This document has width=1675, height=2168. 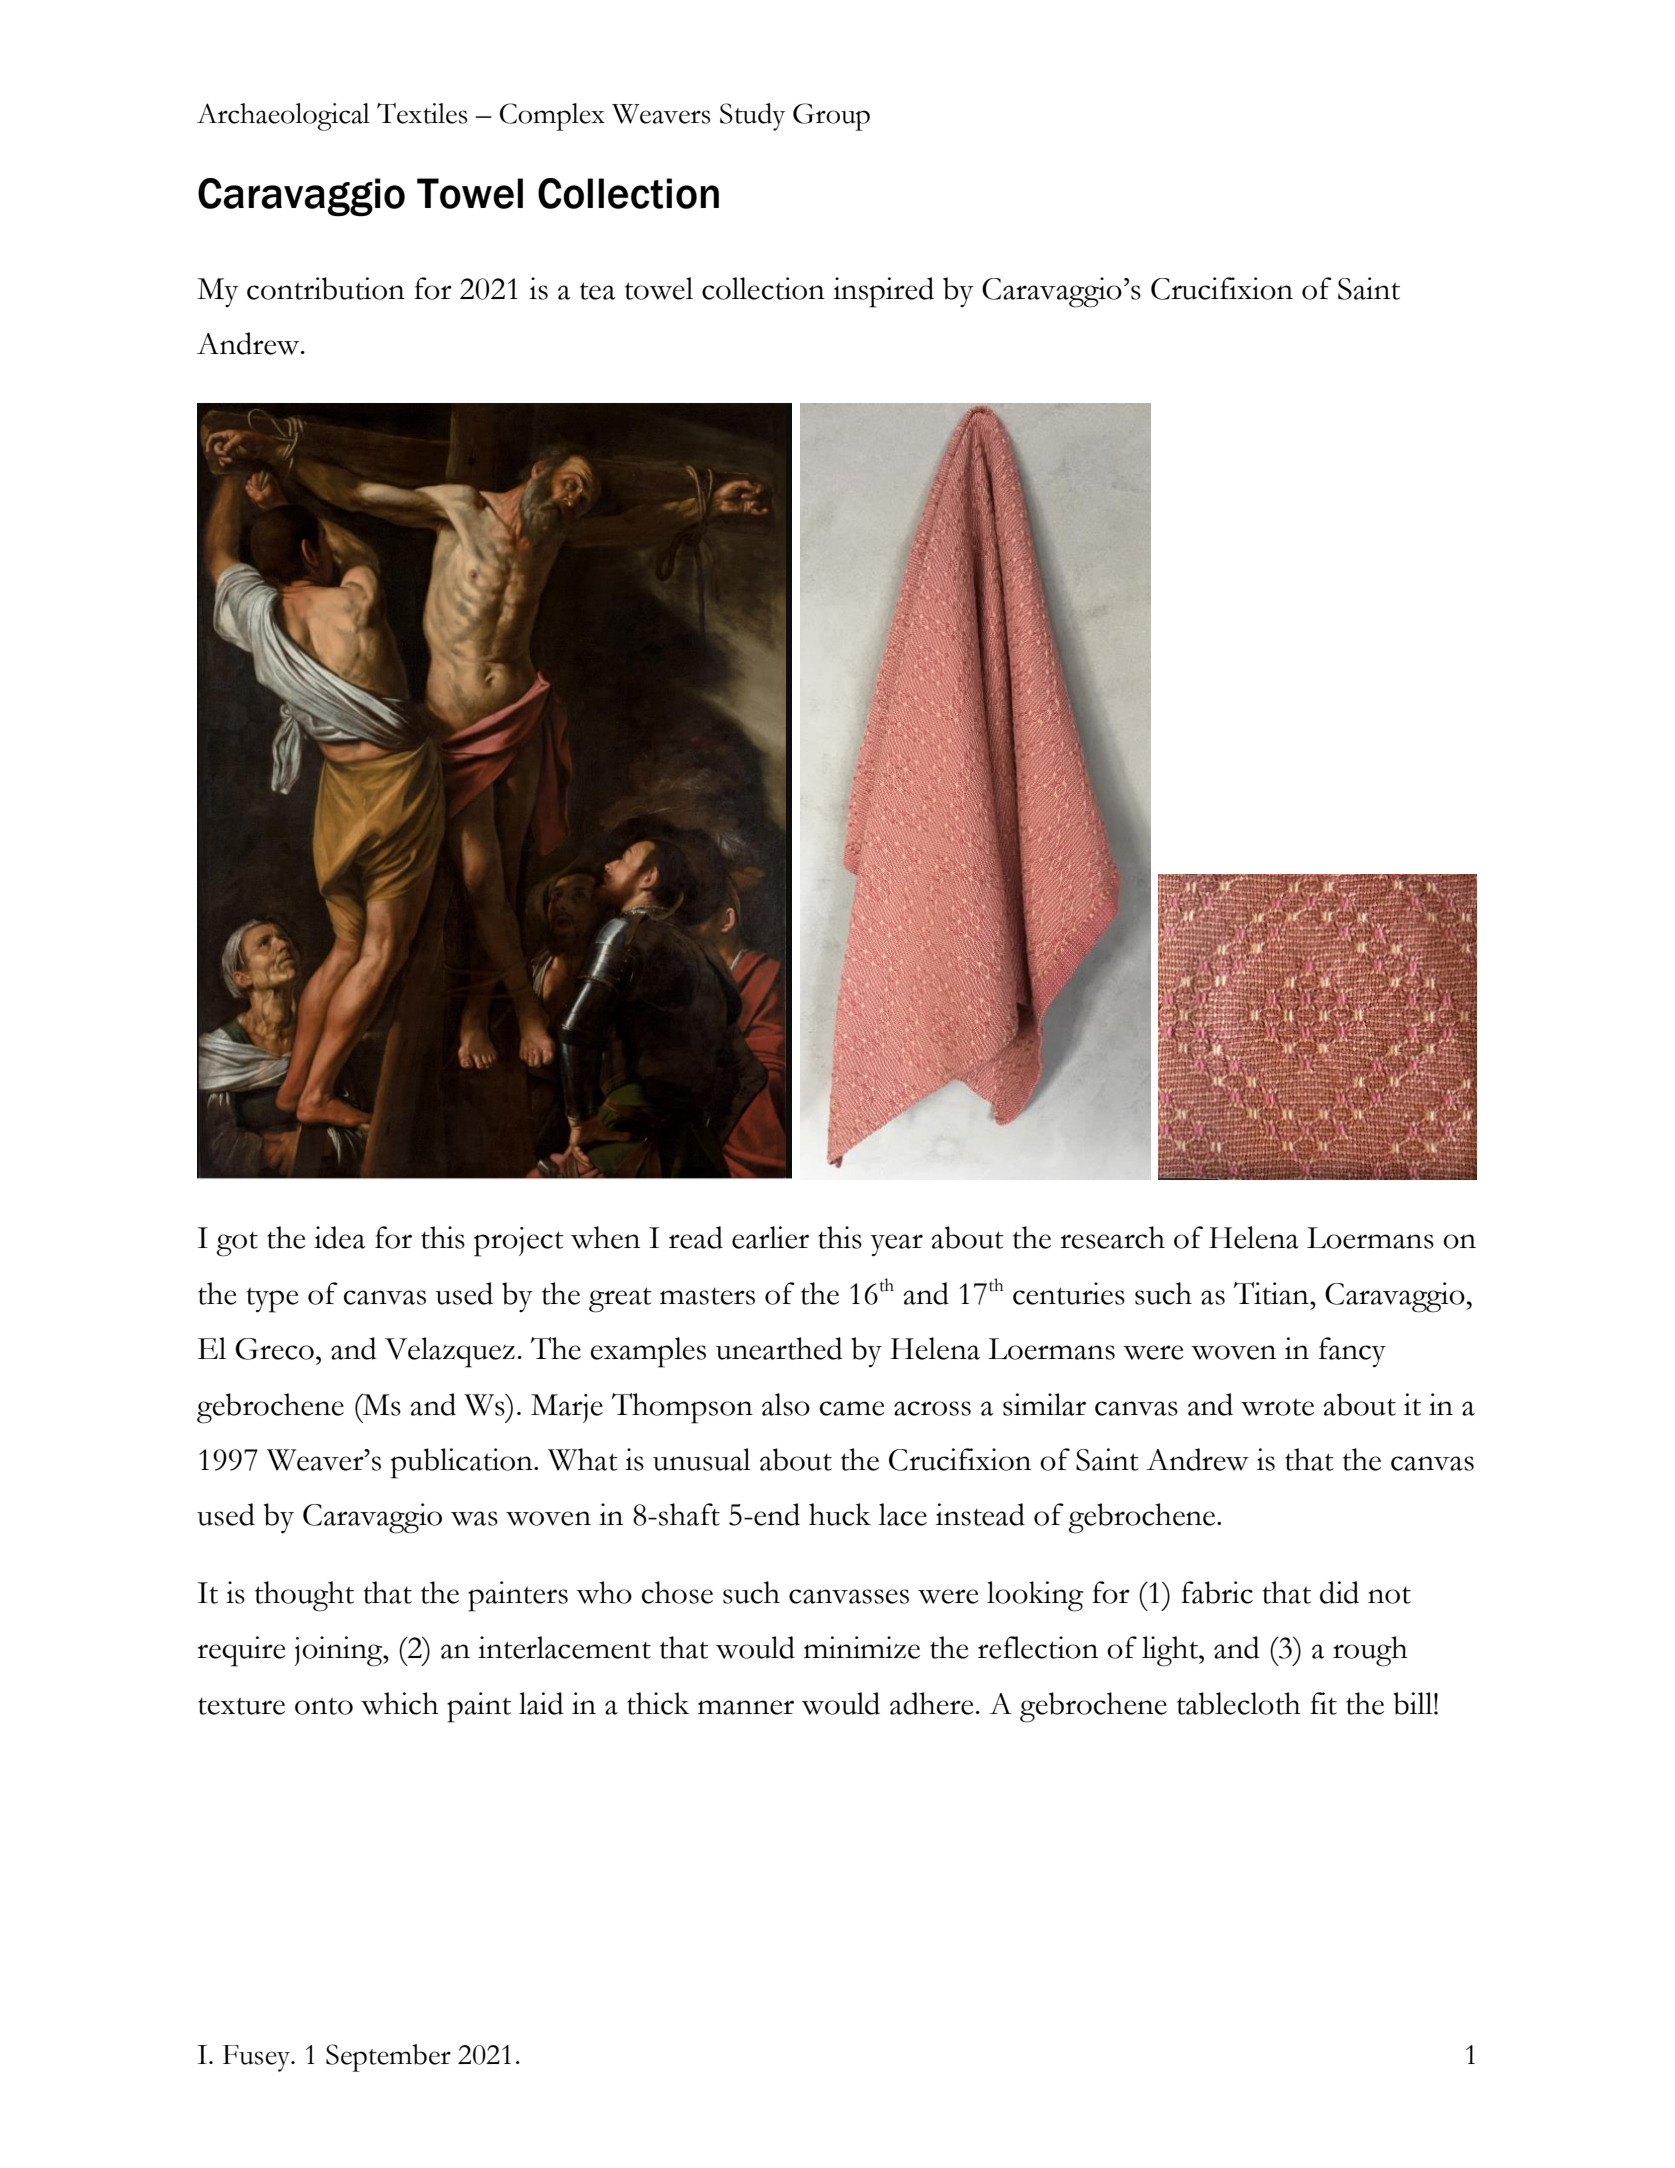 What do you see at coordinates (1112, 1237) in the document?
I see `research` at bounding box center [1112, 1237].
